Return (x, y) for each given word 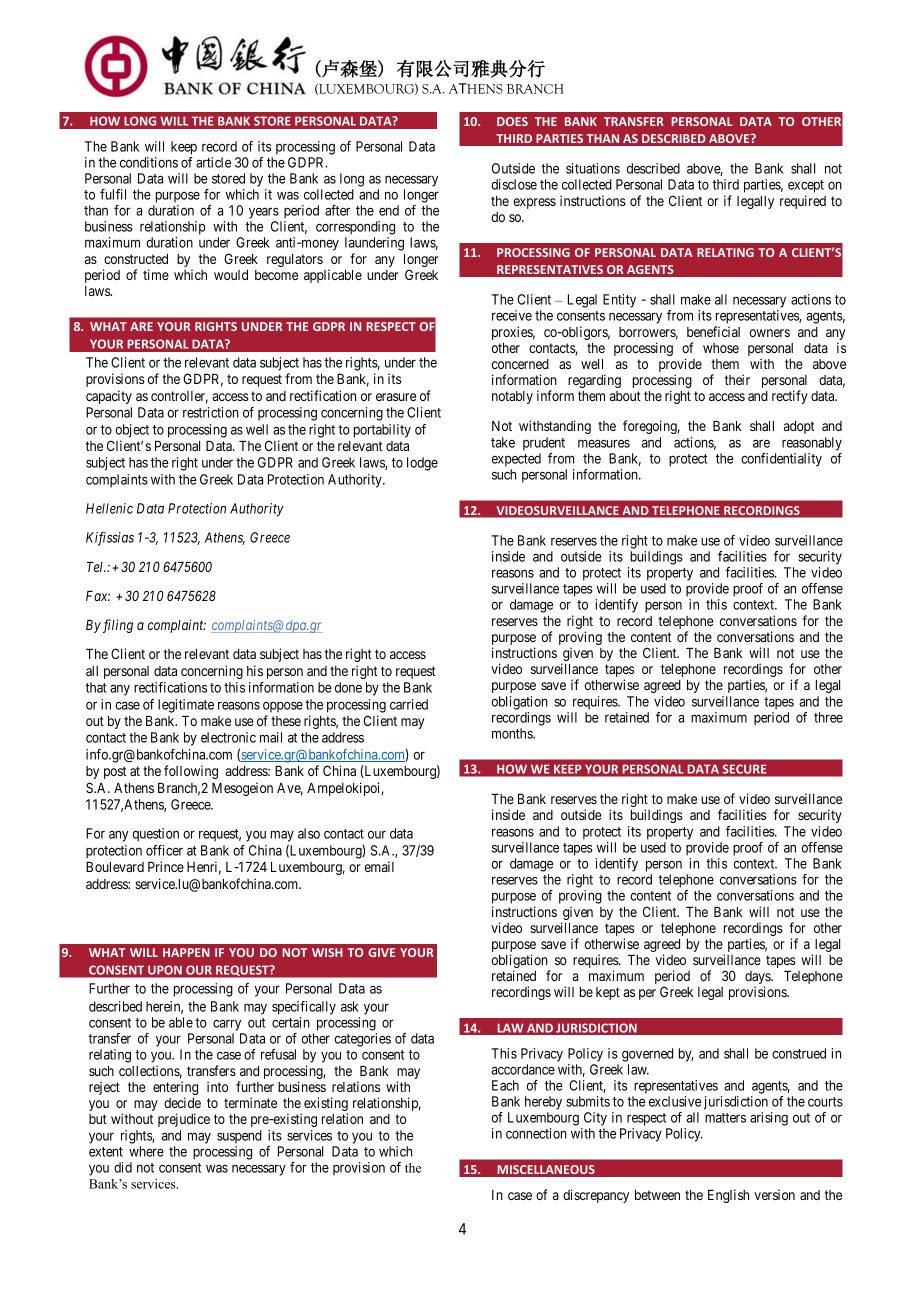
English (728, 1196)
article (213, 162)
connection (536, 1133)
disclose (514, 184)
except (806, 186)
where (146, 1151)
